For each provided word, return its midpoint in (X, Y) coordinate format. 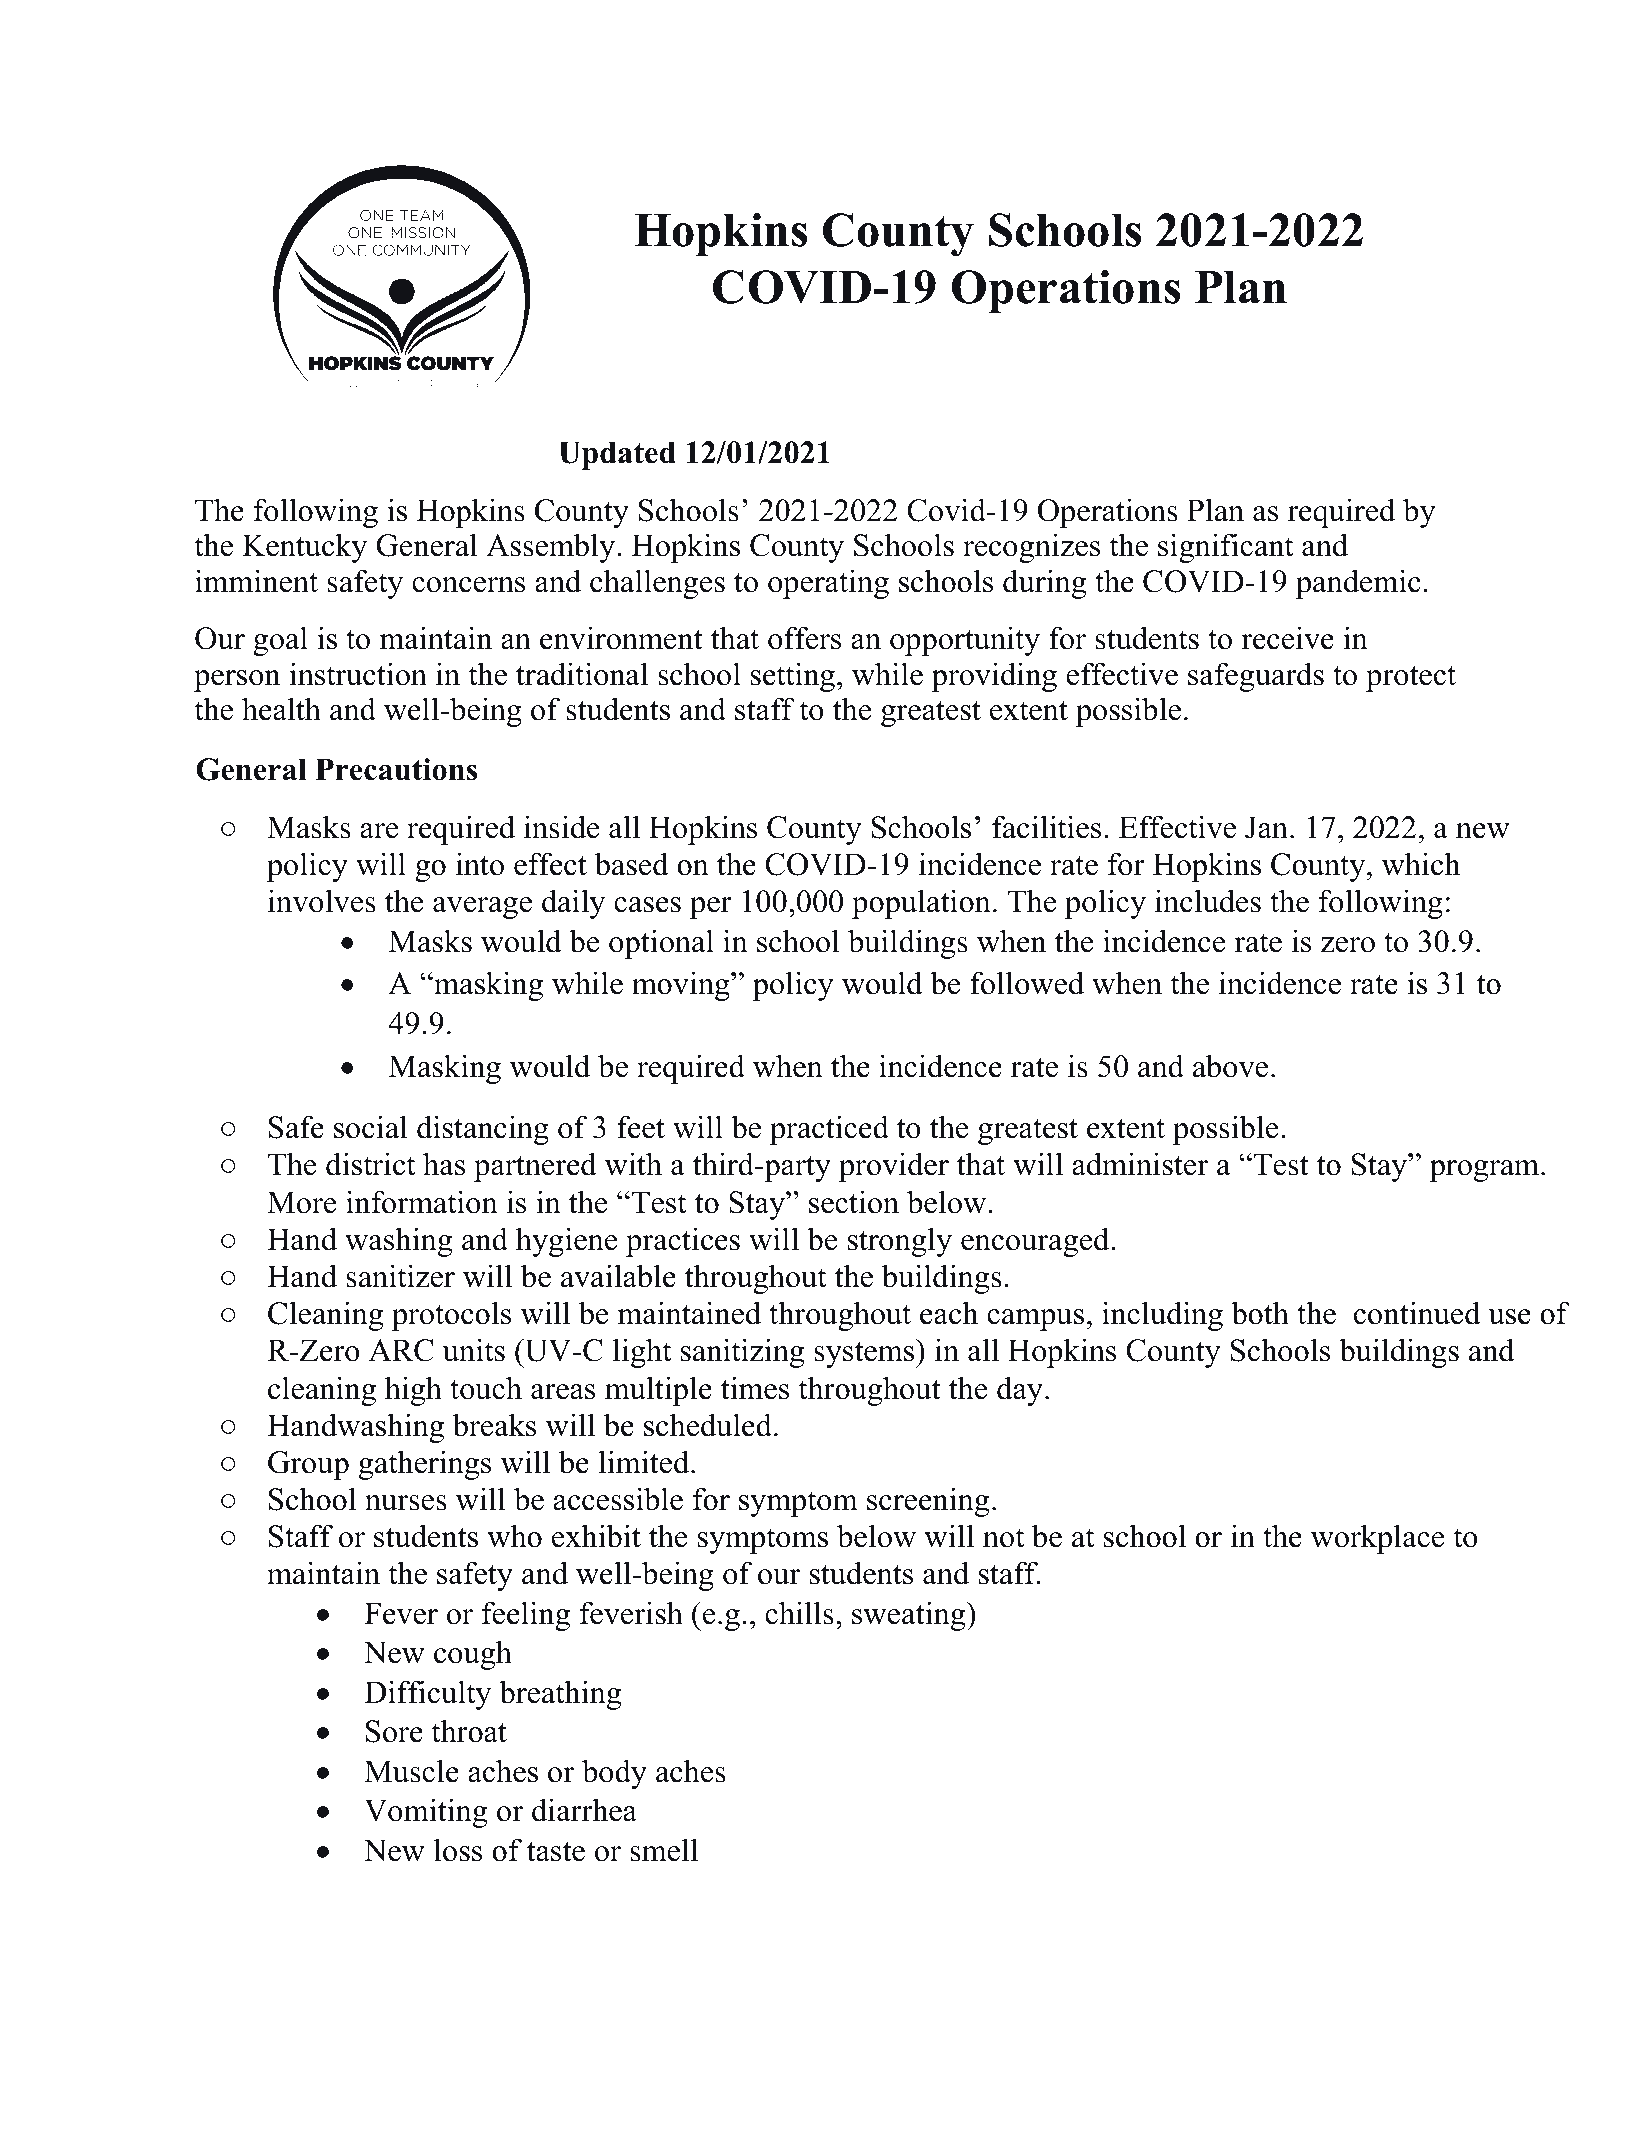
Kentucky (304, 548)
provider (894, 1167)
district (370, 1164)
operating (828, 584)
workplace (1377, 1539)
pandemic (1358, 584)
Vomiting (426, 1813)
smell (664, 1850)
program (1485, 1171)
